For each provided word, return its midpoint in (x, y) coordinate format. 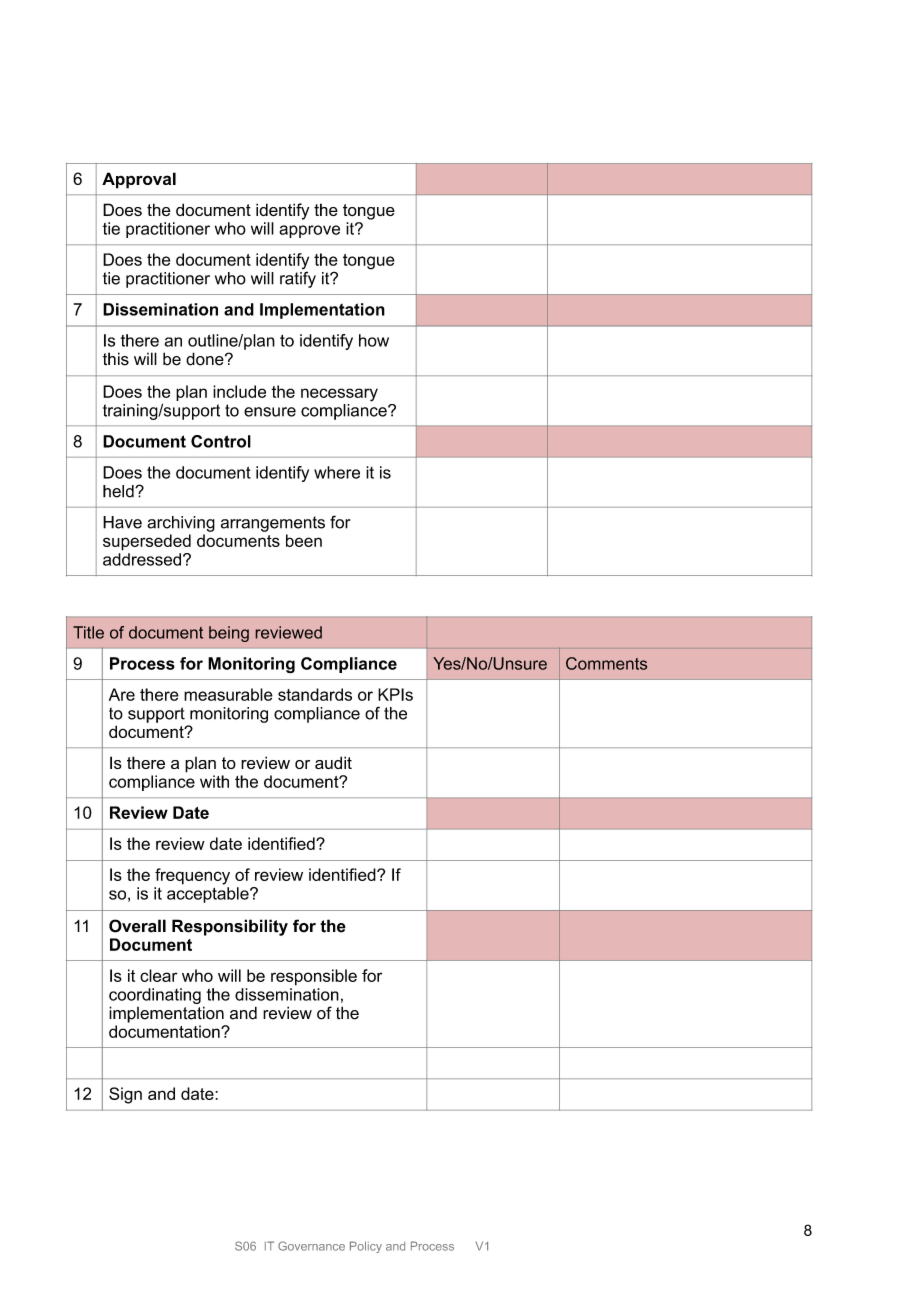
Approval (139, 180)
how (374, 340)
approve (309, 231)
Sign (125, 1095)
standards (315, 694)
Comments (606, 663)
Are (122, 694)
